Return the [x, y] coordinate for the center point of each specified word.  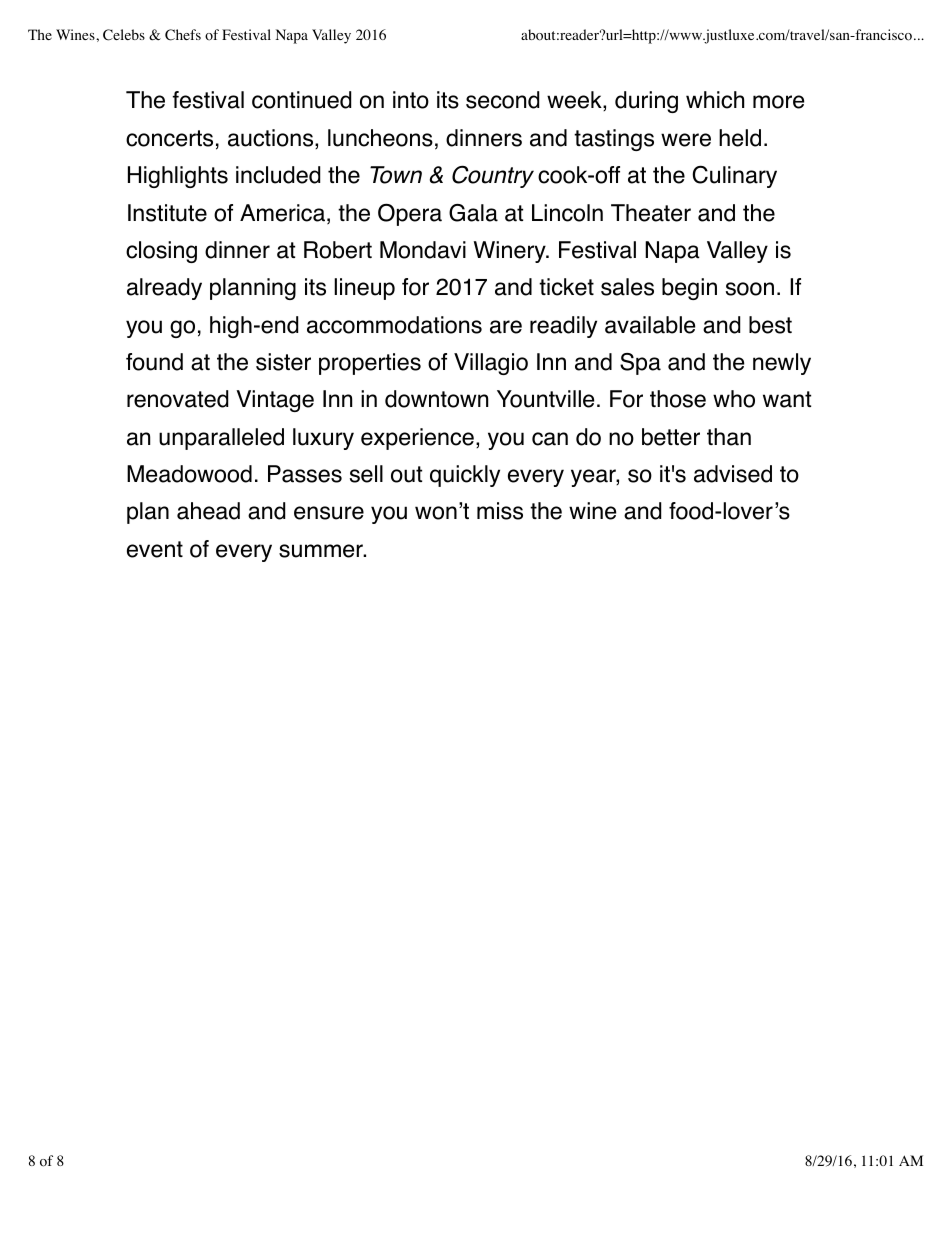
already [164, 289]
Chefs [183, 35]
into [411, 100]
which [715, 100]
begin [689, 289]
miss [500, 511]
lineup [364, 289]
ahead [208, 511]
